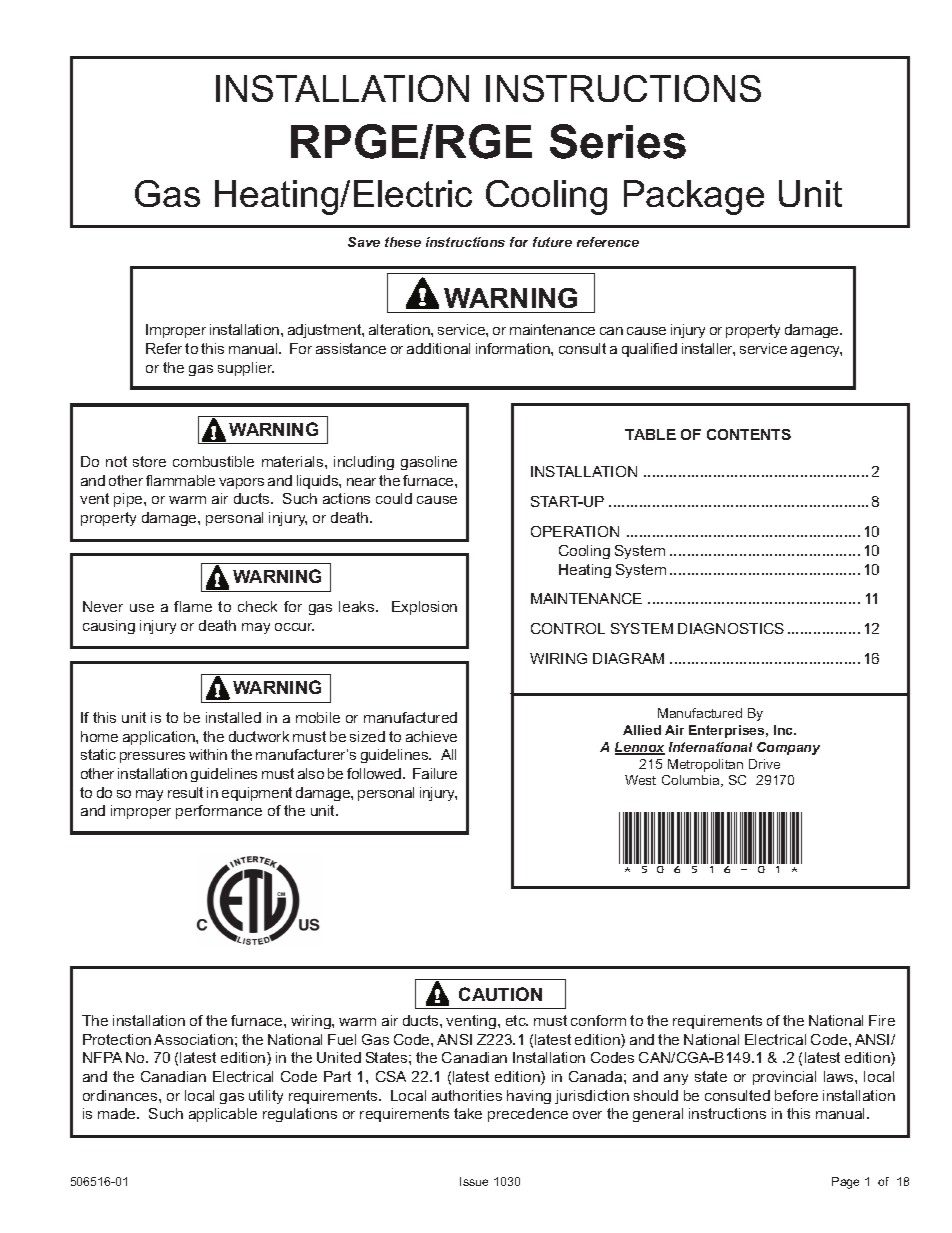  I want to click on future, so click(552, 242).
